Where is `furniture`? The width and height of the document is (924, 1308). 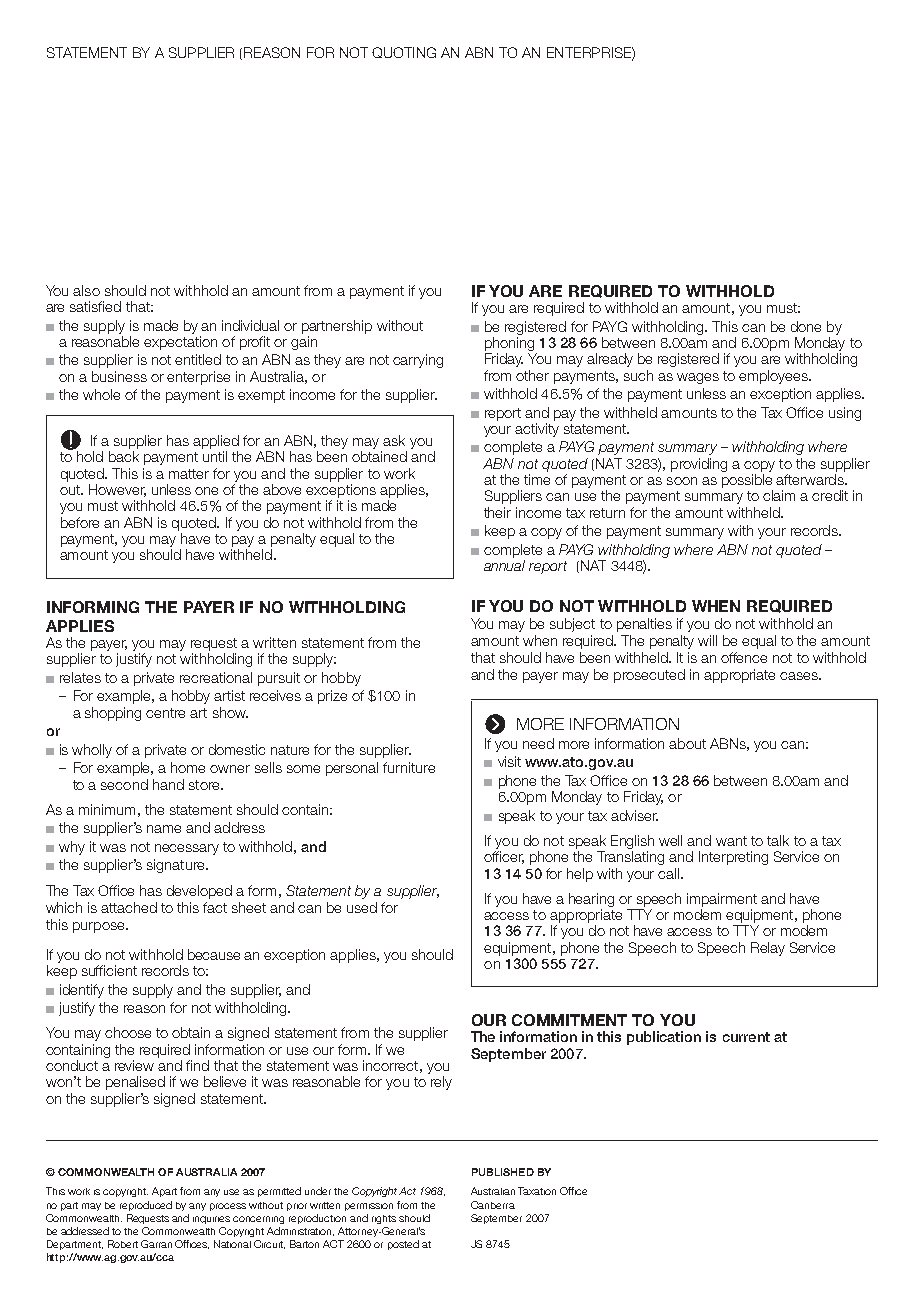 furniture is located at coordinates (409, 767).
